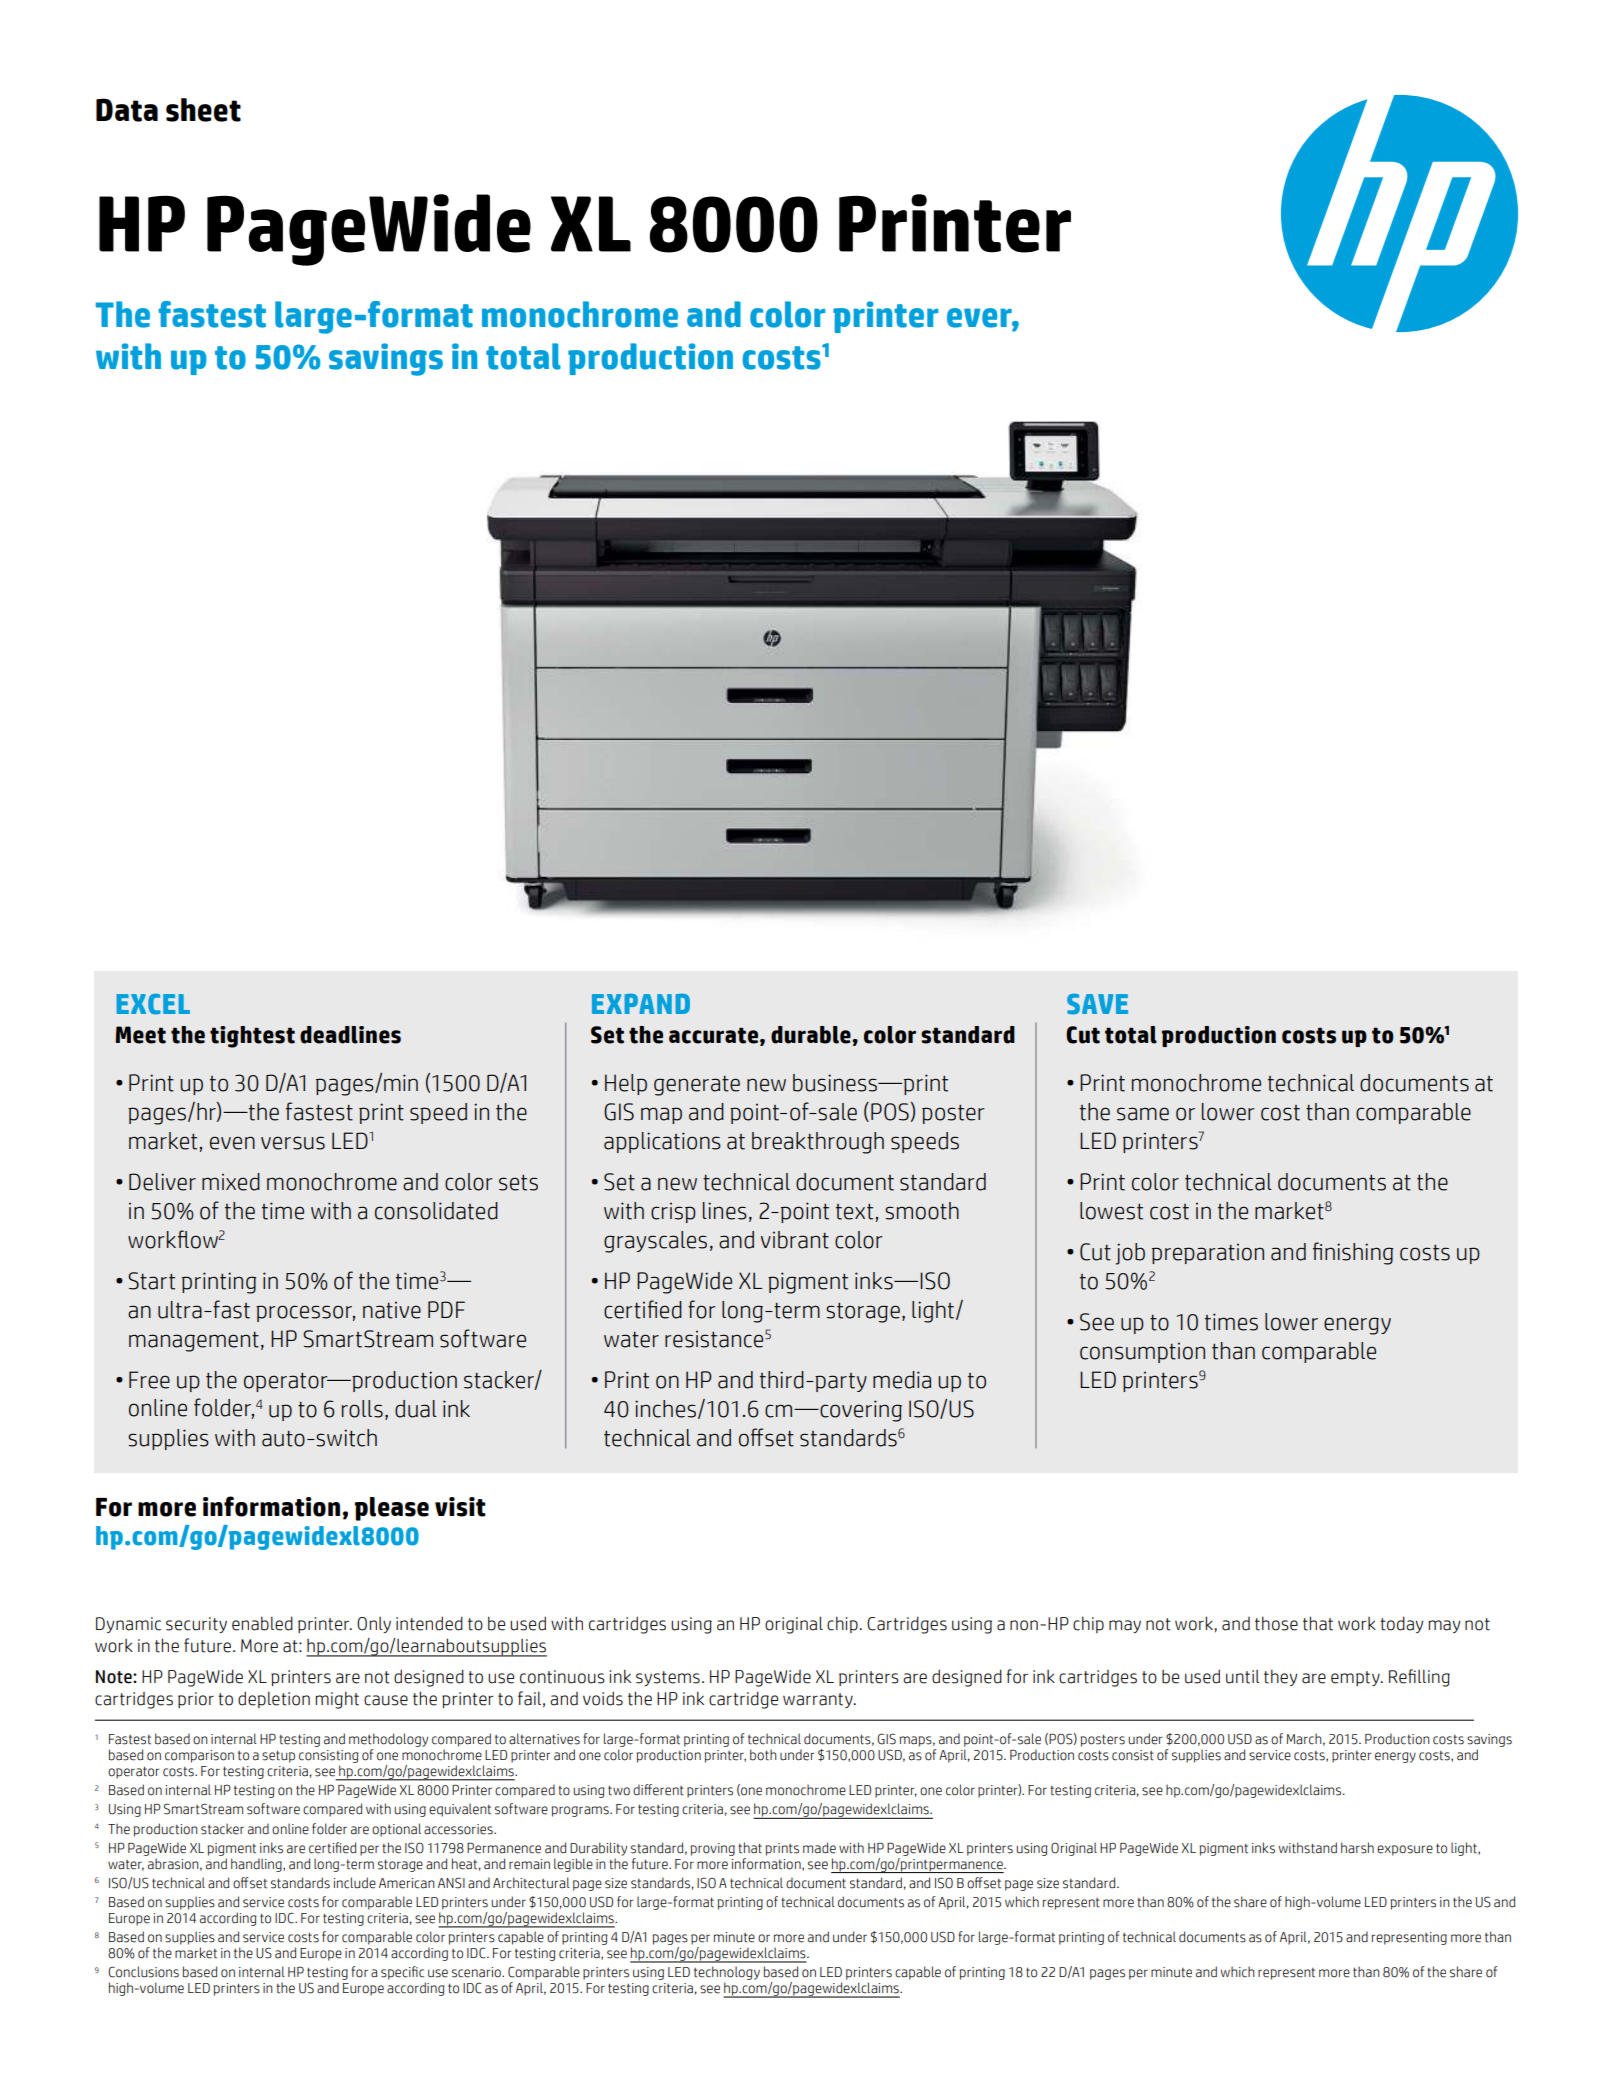  Describe the element at coordinates (252, 1037) in the document. I see `tightest` at that location.
